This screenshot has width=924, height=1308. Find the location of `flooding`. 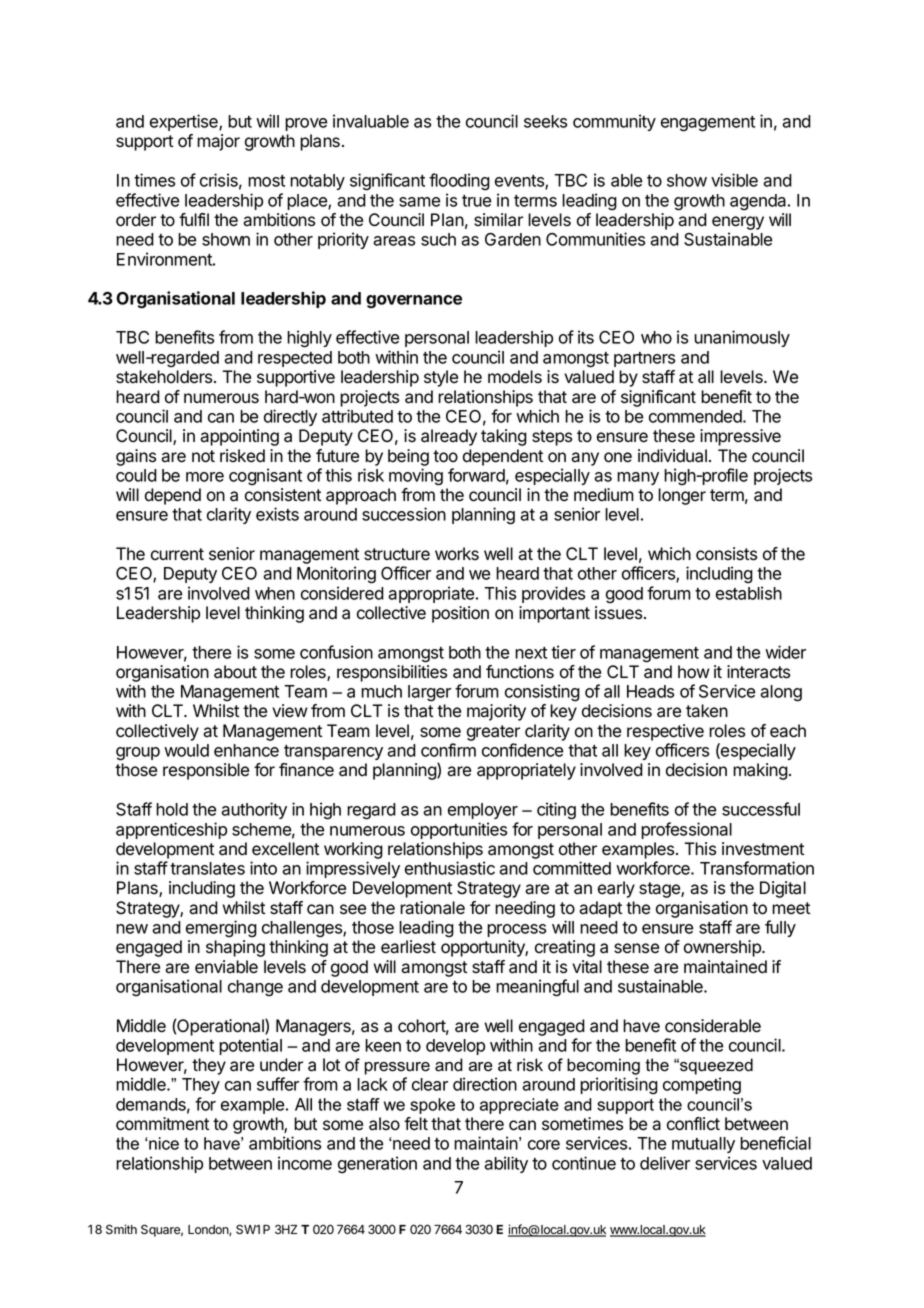

flooding is located at coordinates (459, 182).
